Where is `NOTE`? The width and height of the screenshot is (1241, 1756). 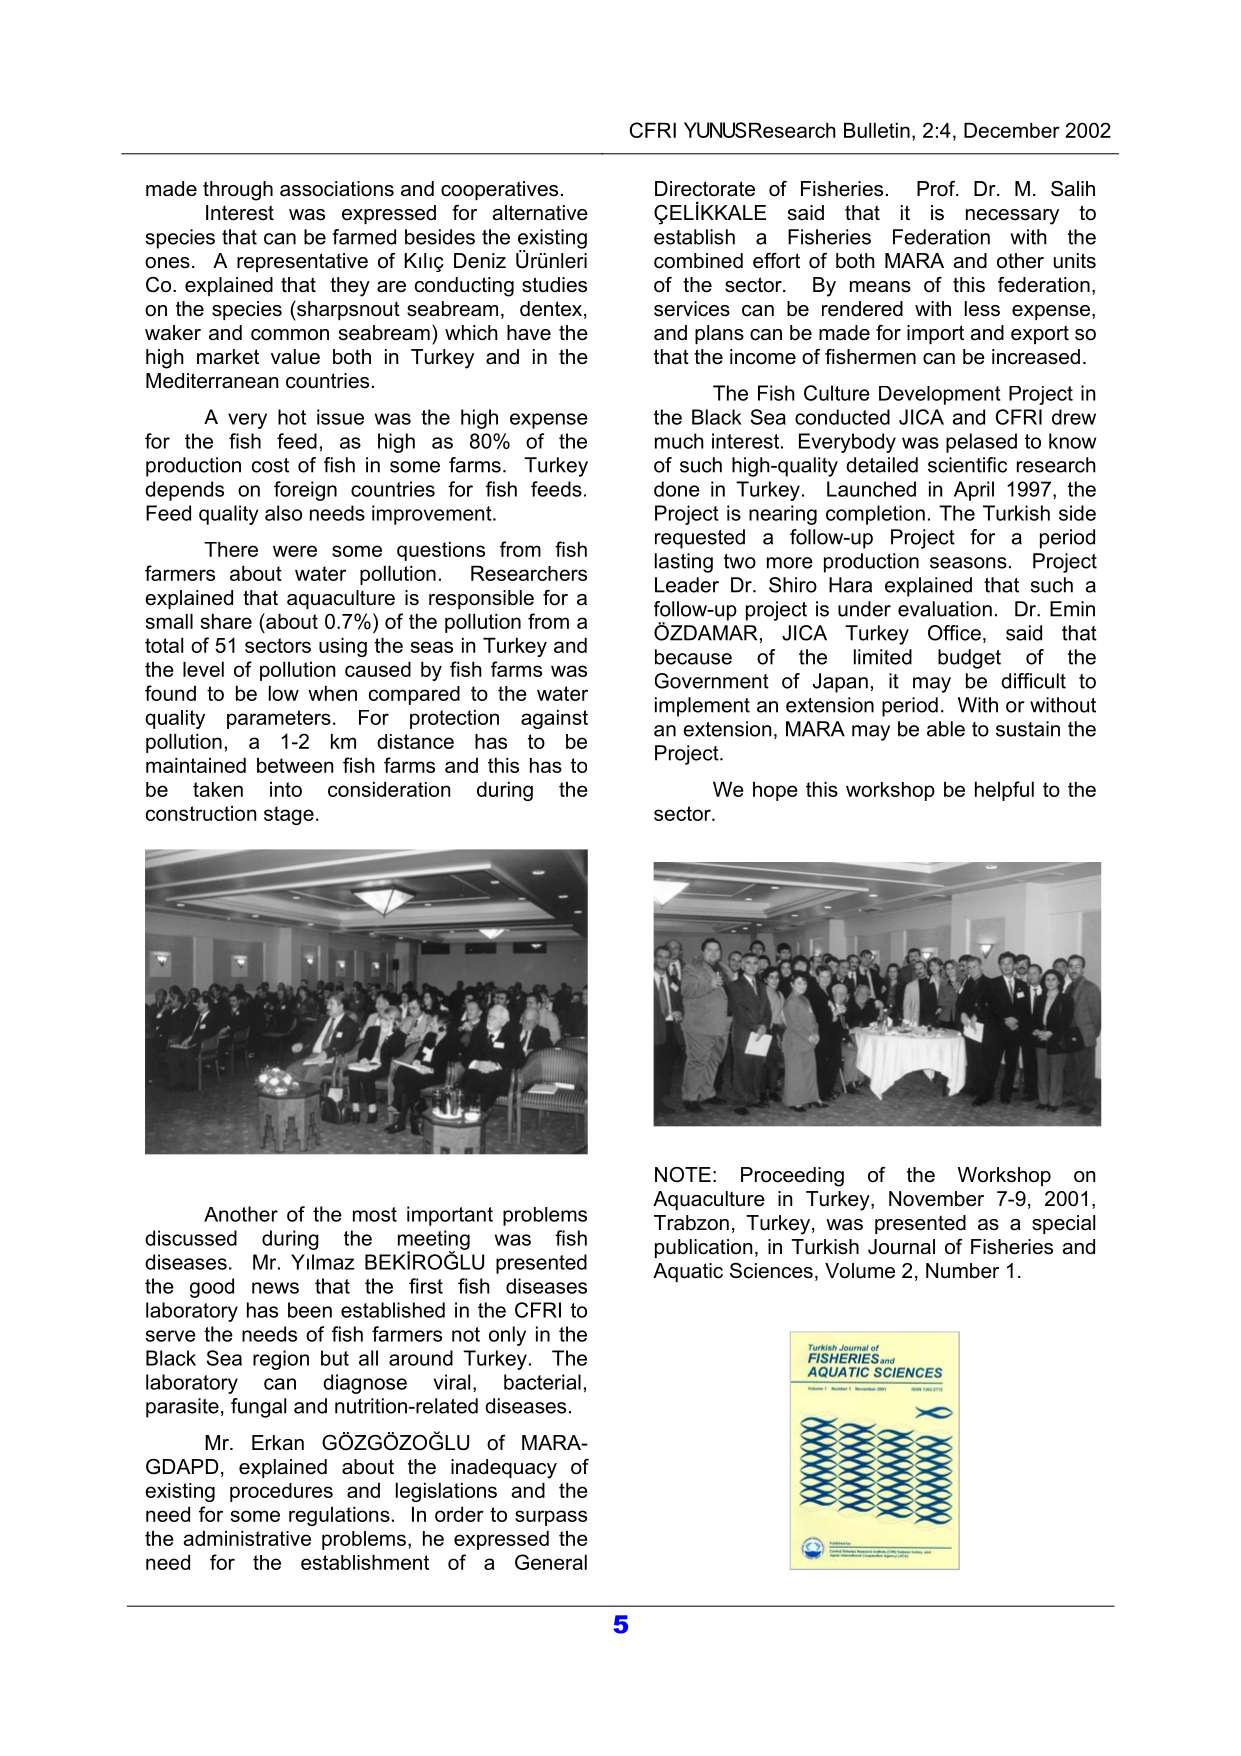
NOTE is located at coordinates (683, 1175).
